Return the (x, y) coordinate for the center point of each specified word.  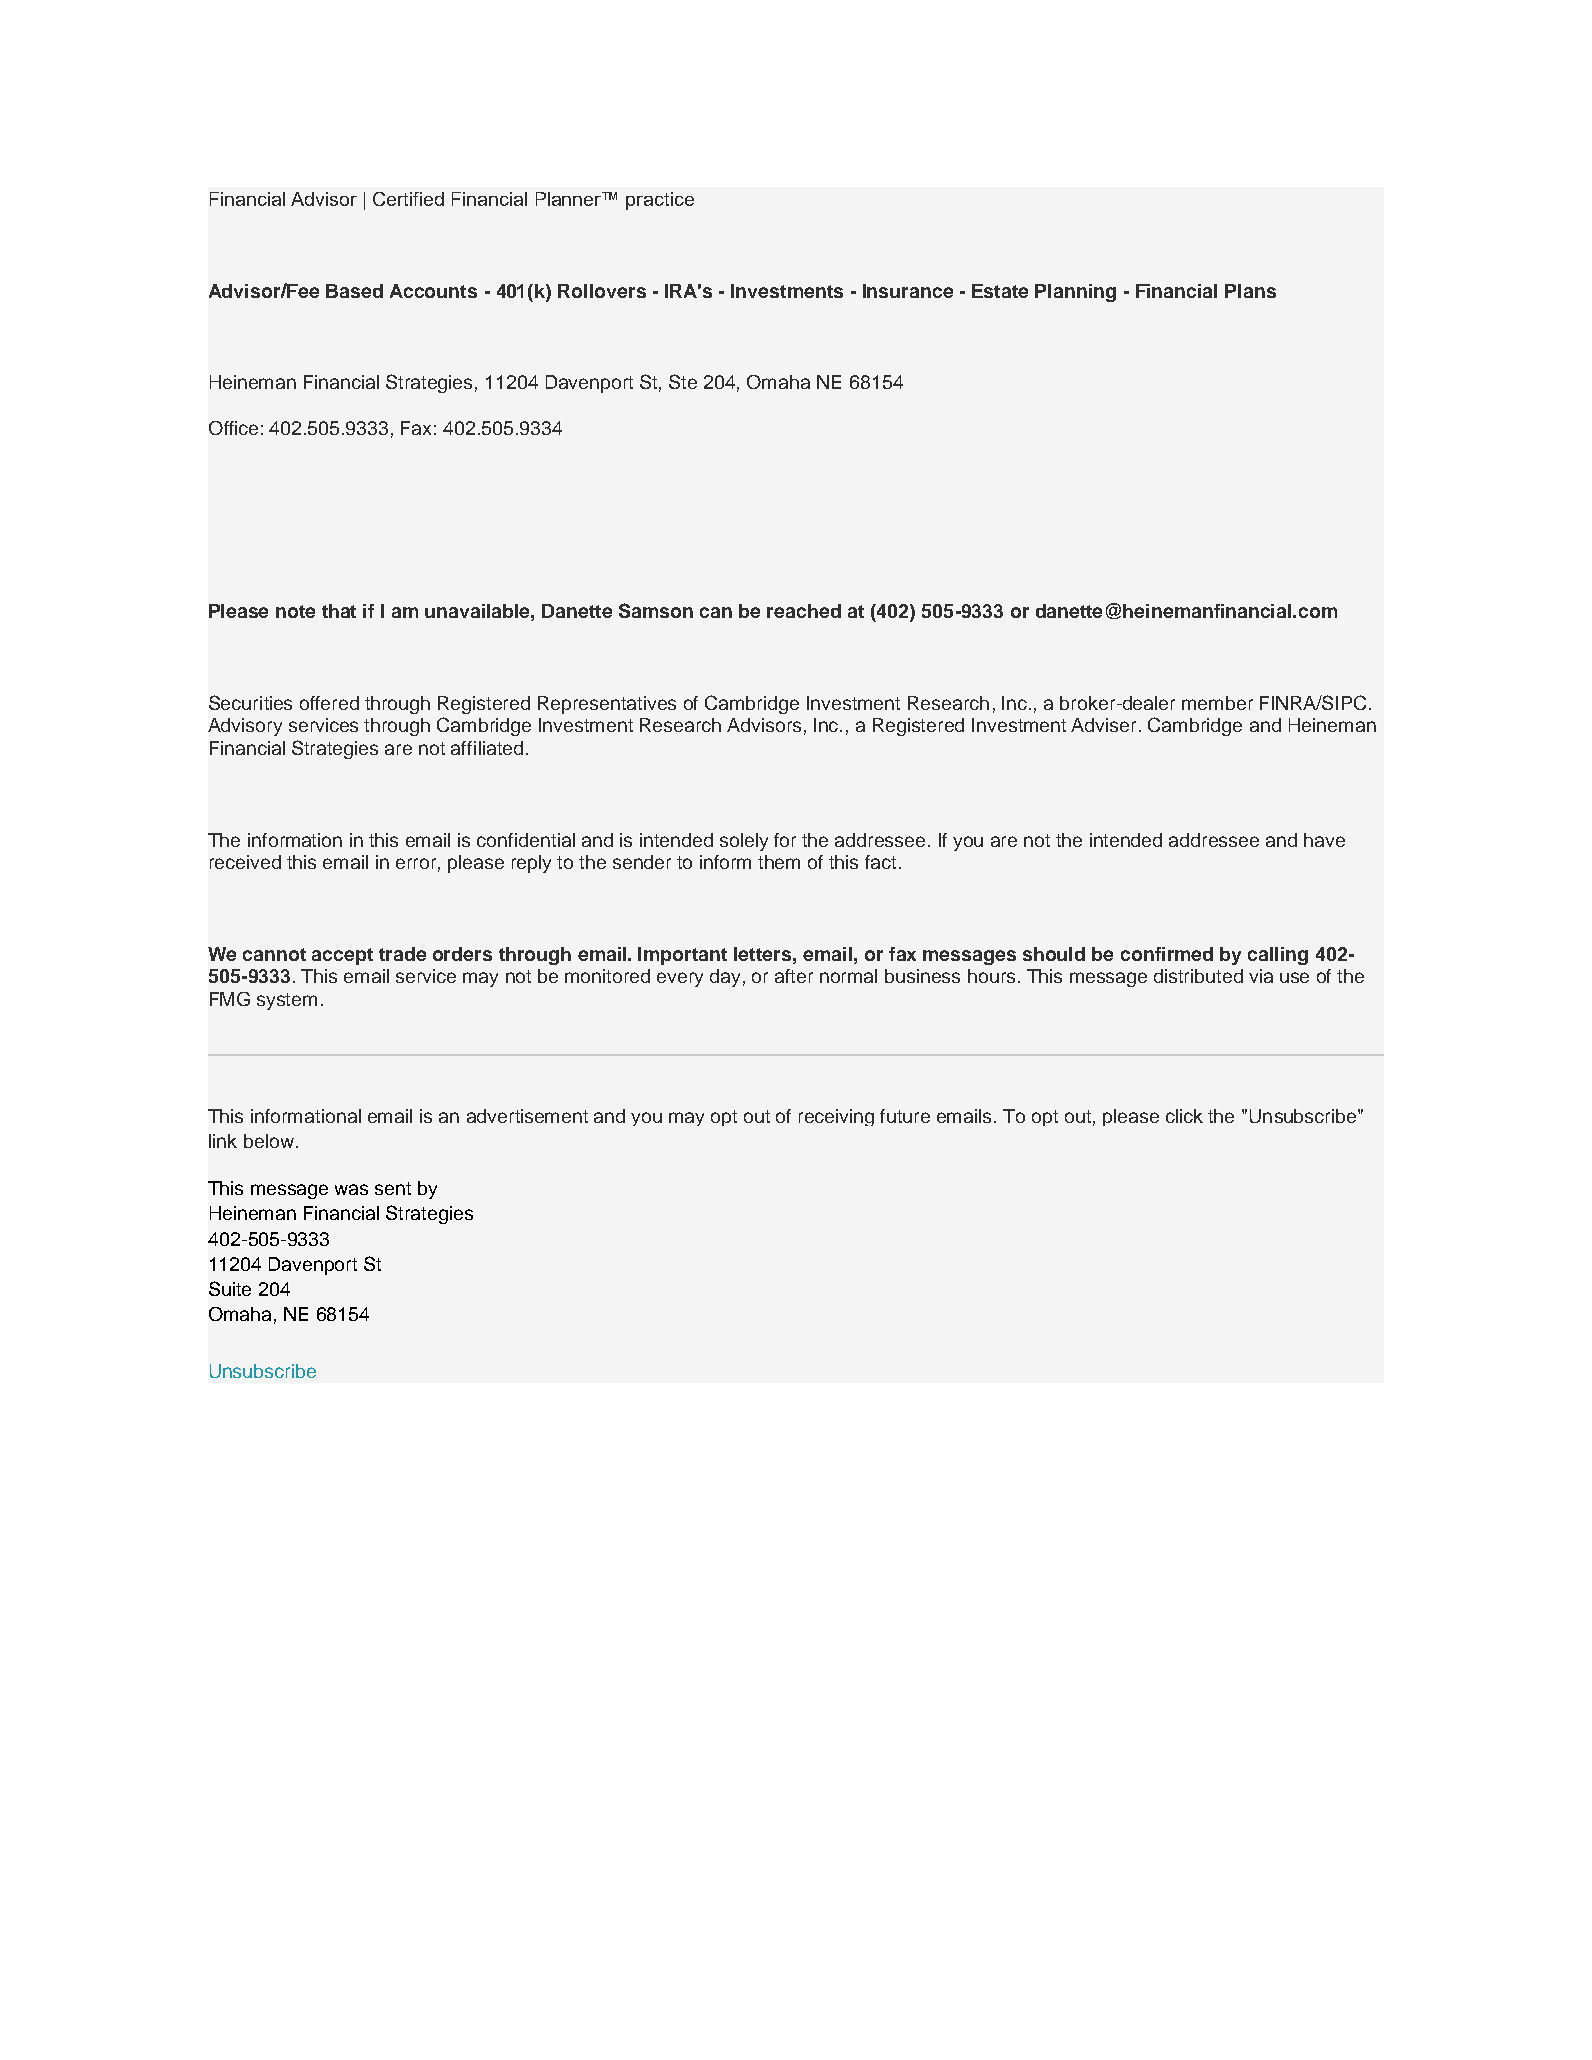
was (351, 1189)
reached (804, 611)
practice (660, 201)
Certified (408, 199)
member (1217, 703)
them (779, 862)
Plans (1250, 291)
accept (342, 956)
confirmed (1167, 954)
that (339, 611)
